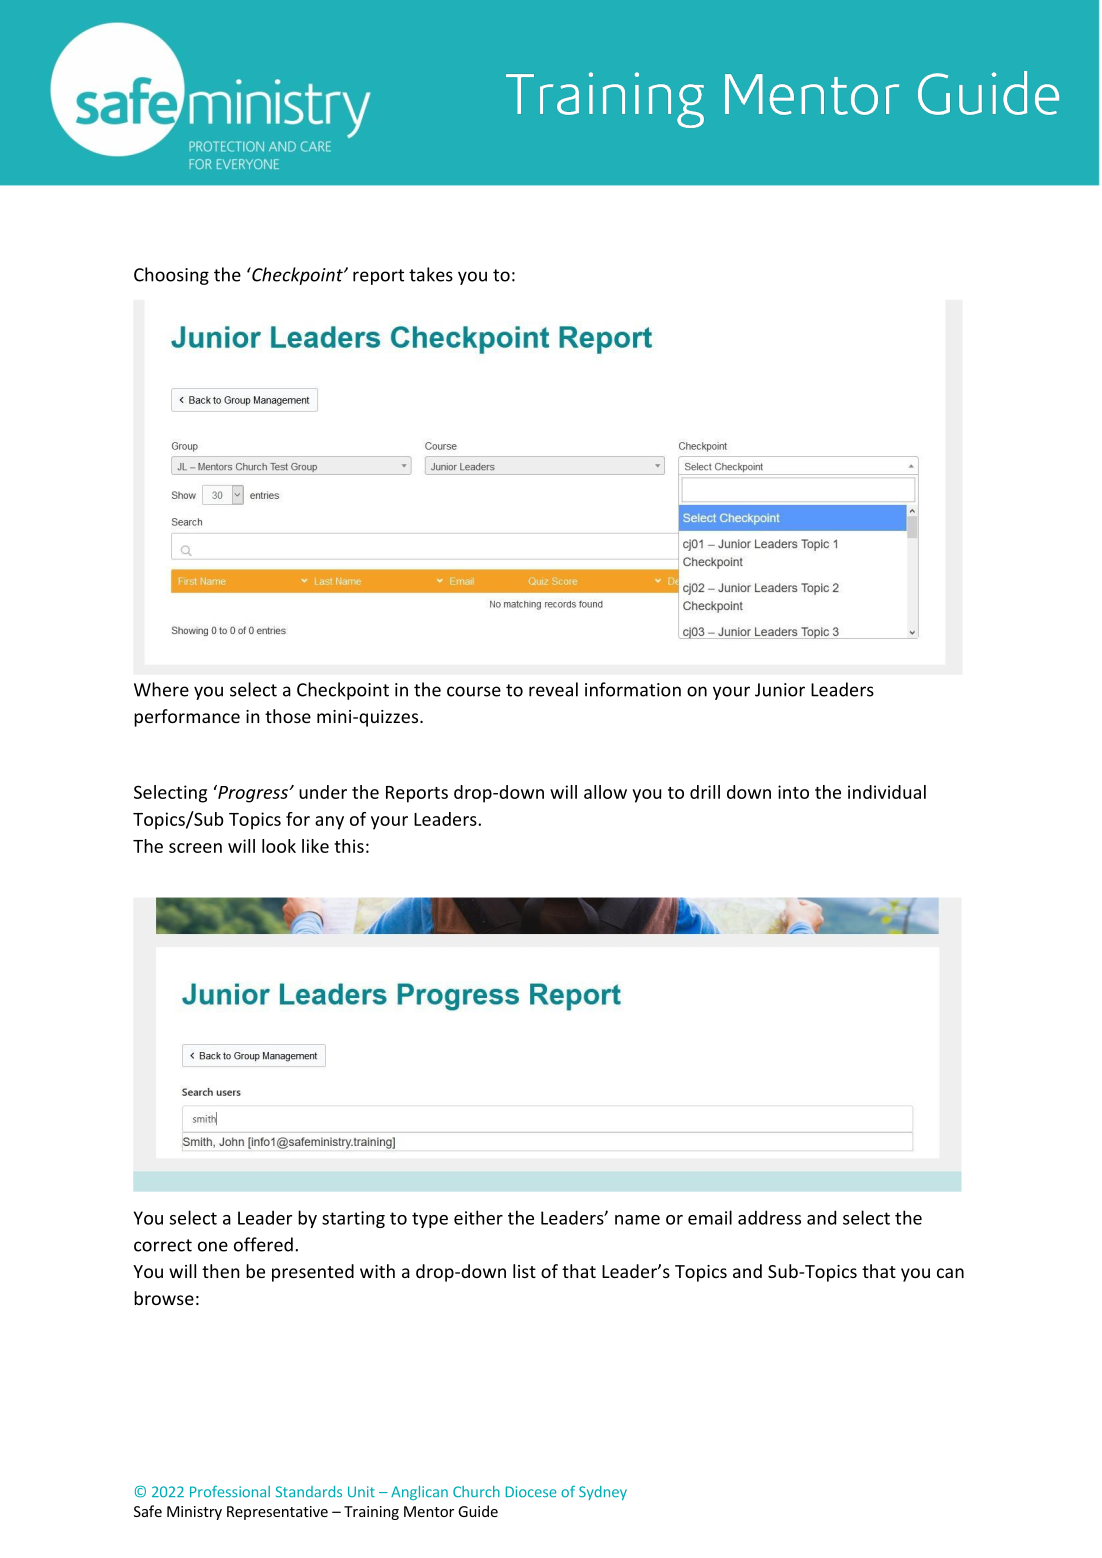 Image resolution: width=1102 pixels, height=1558 pixels. What do you see at coordinates (780, 690) in the screenshot?
I see `Junior` at bounding box center [780, 690].
